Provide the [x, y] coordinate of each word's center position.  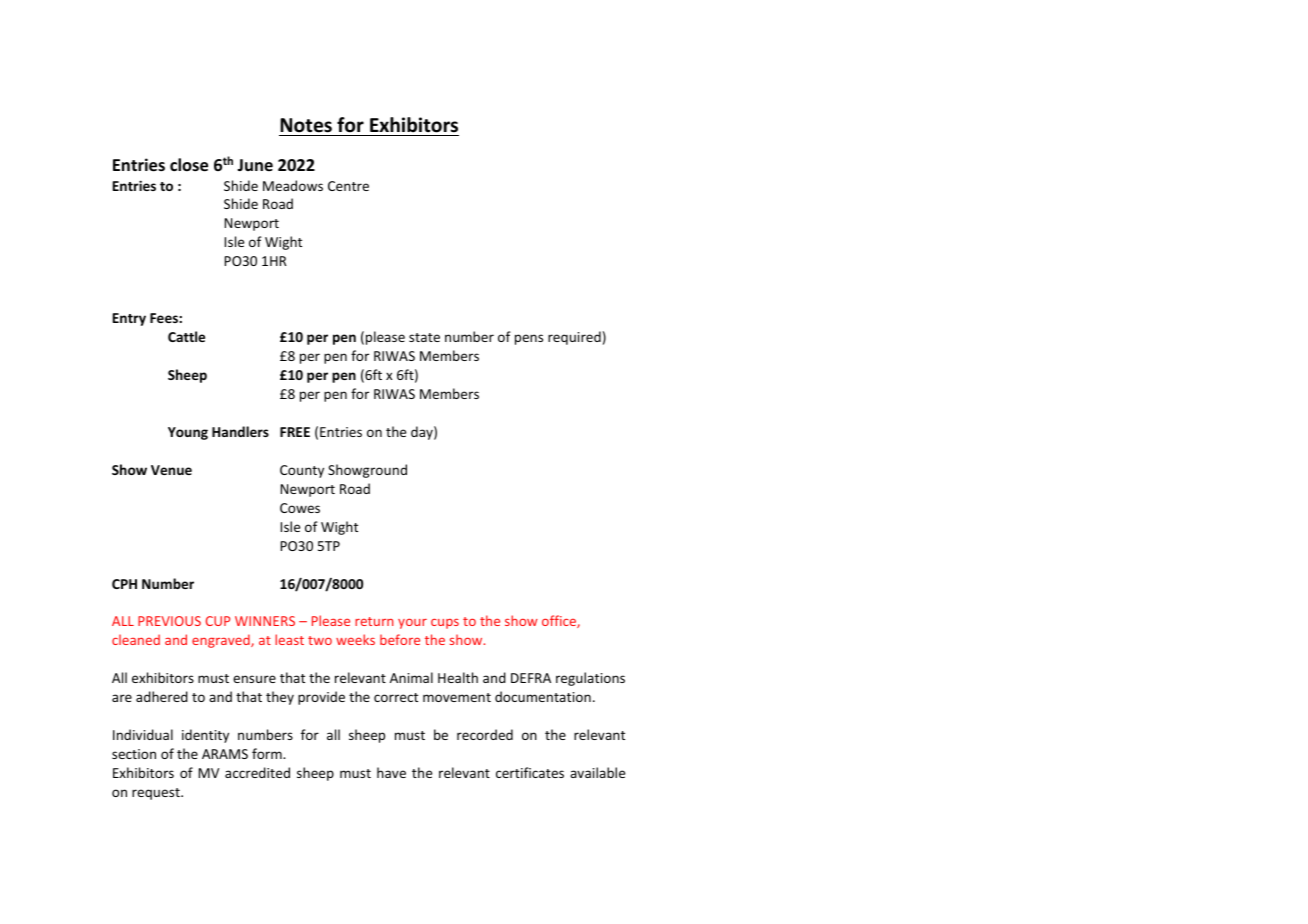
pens [529, 339]
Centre [348, 186]
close [189, 165]
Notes [306, 125]
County [302, 471]
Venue [171, 470]
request [157, 794]
